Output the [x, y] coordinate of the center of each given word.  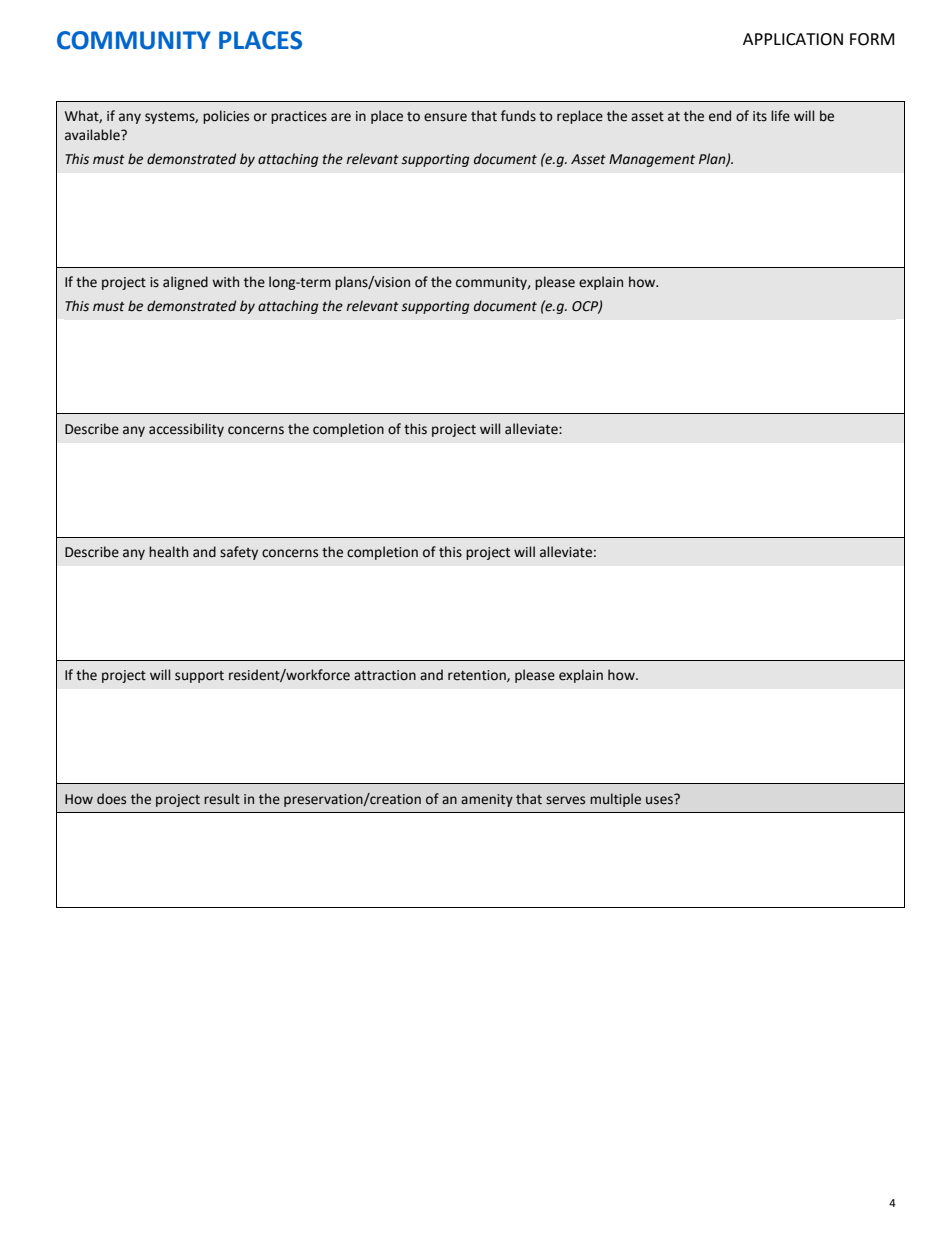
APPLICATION [793, 39]
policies [226, 117]
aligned [185, 283]
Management [652, 160]
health [168, 552]
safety [239, 553]
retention [478, 676]
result [222, 799]
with [225, 282]
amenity [487, 800]
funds [518, 116]
